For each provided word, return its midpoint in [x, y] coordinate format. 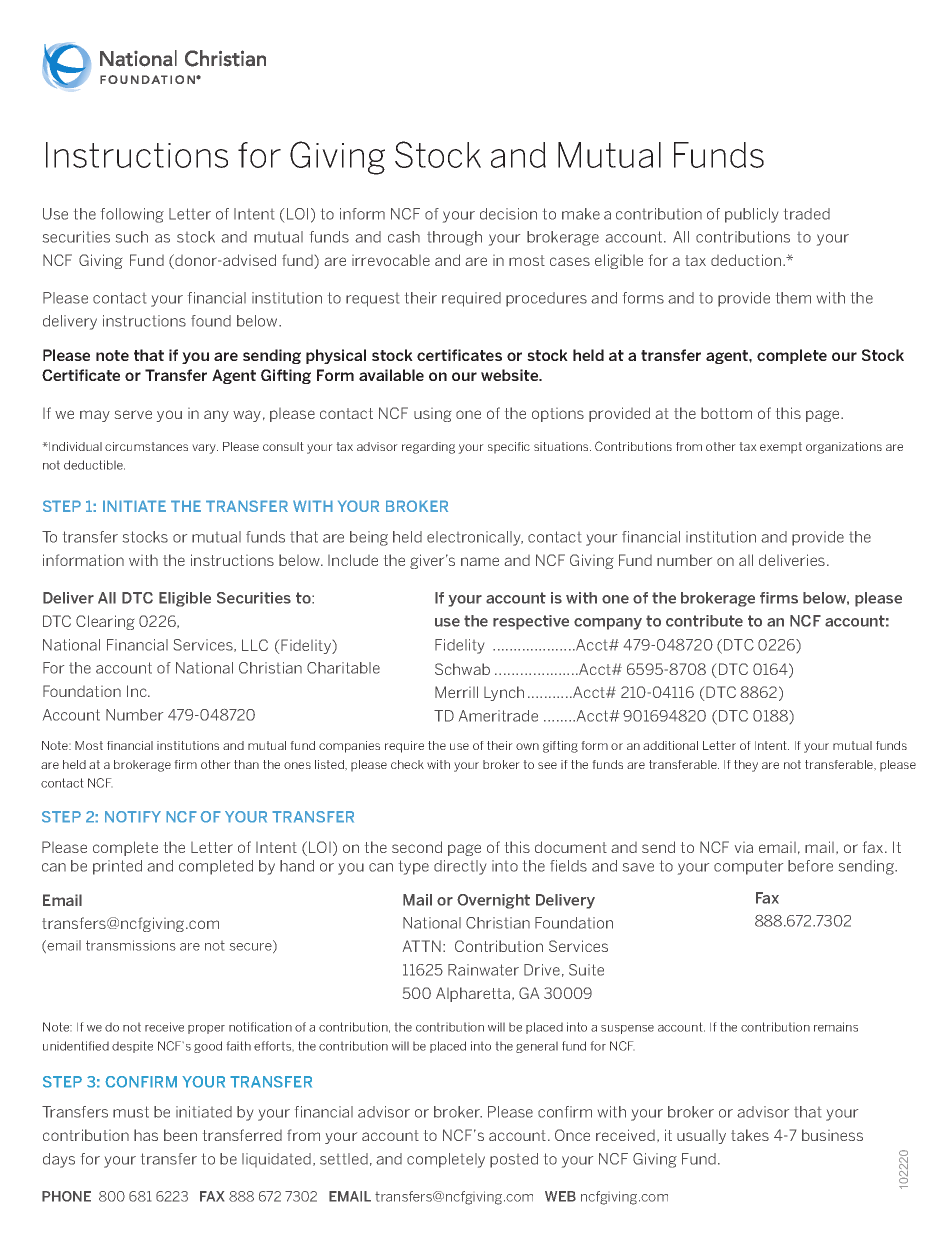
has [146, 1135]
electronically [475, 538]
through [454, 238]
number [684, 560]
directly [460, 867]
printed [117, 867]
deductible [94, 465]
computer [748, 868]
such [132, 237]
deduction [747, 260]
